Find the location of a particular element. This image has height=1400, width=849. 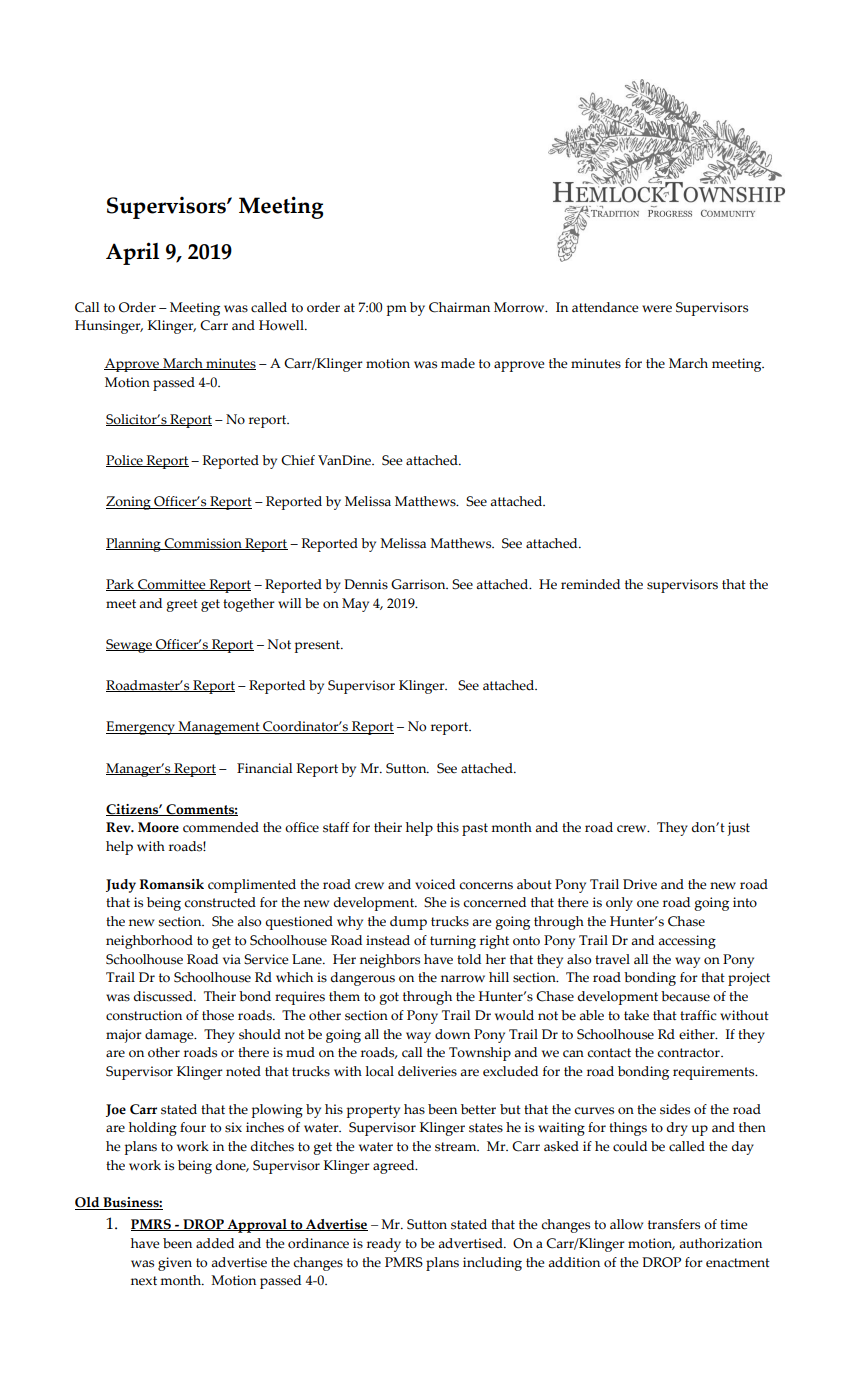

contractor is located at coordinates (689, 1053).
